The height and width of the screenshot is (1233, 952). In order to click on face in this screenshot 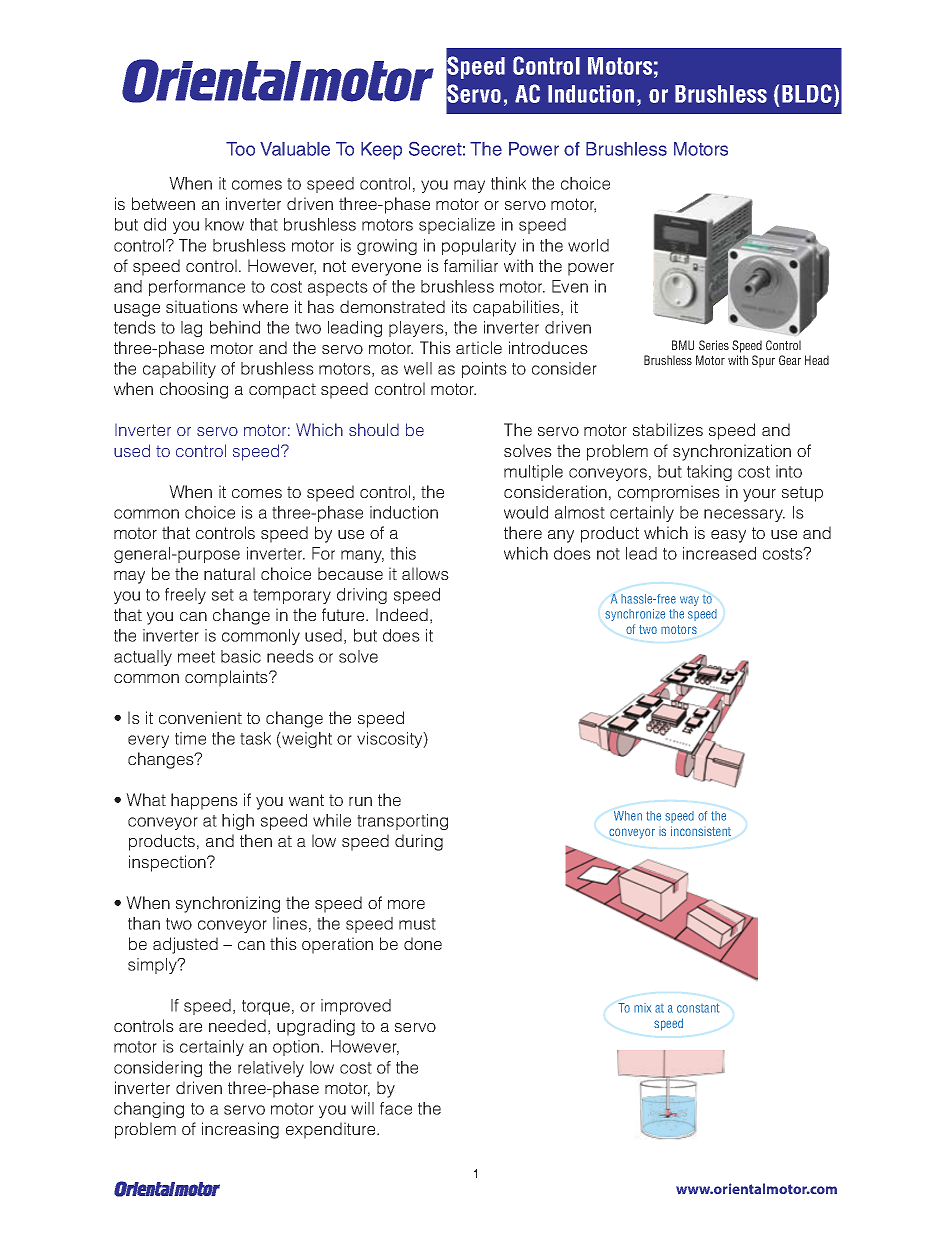, I will do `click(396, 1108)`.
